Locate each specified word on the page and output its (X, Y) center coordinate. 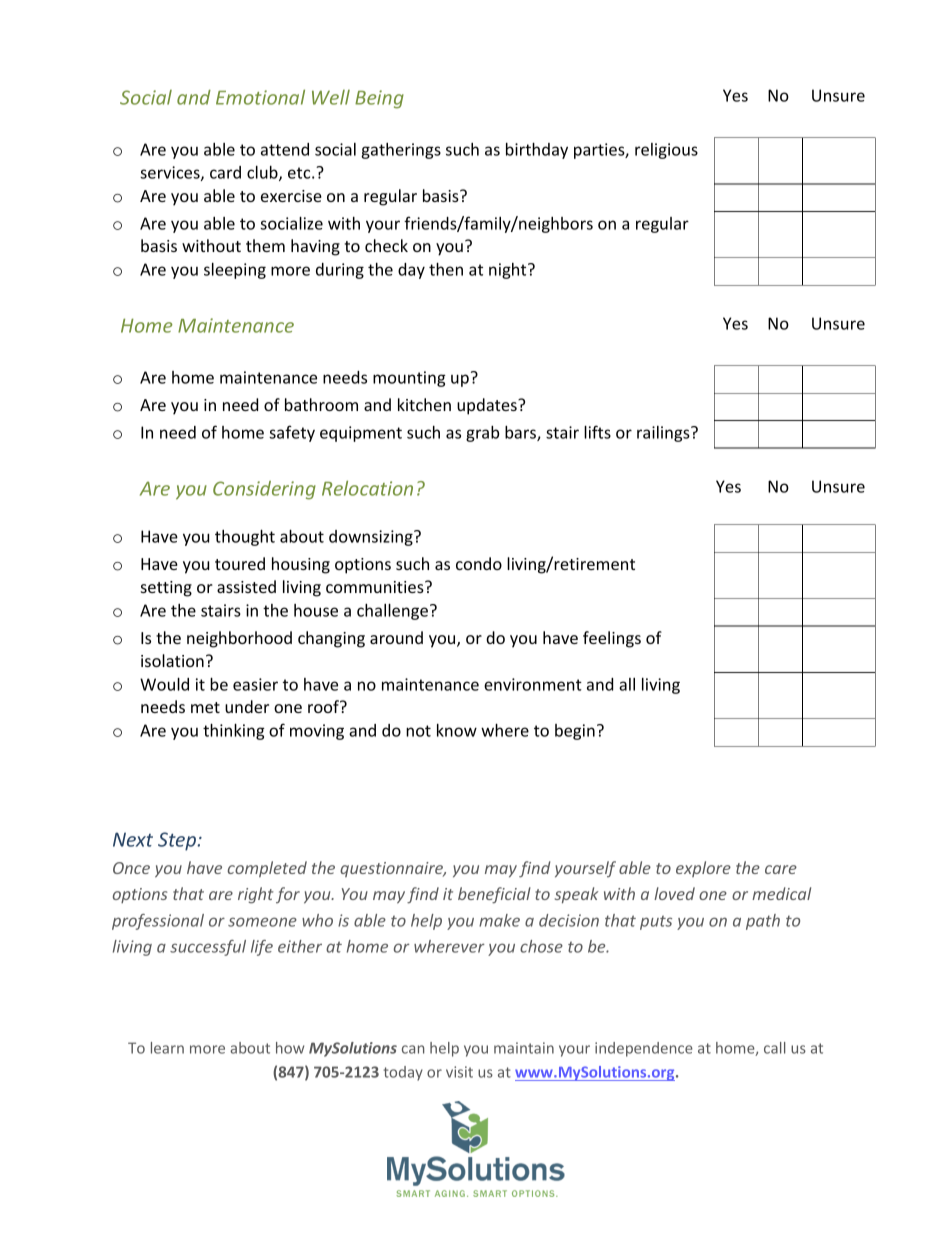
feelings (612, 639)
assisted (246, 586)
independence (644, 1049)
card (225, 172)
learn (167, 1048)
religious (666, 151)
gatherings (401, 151)
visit (459, 1072)
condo (479, 563)
